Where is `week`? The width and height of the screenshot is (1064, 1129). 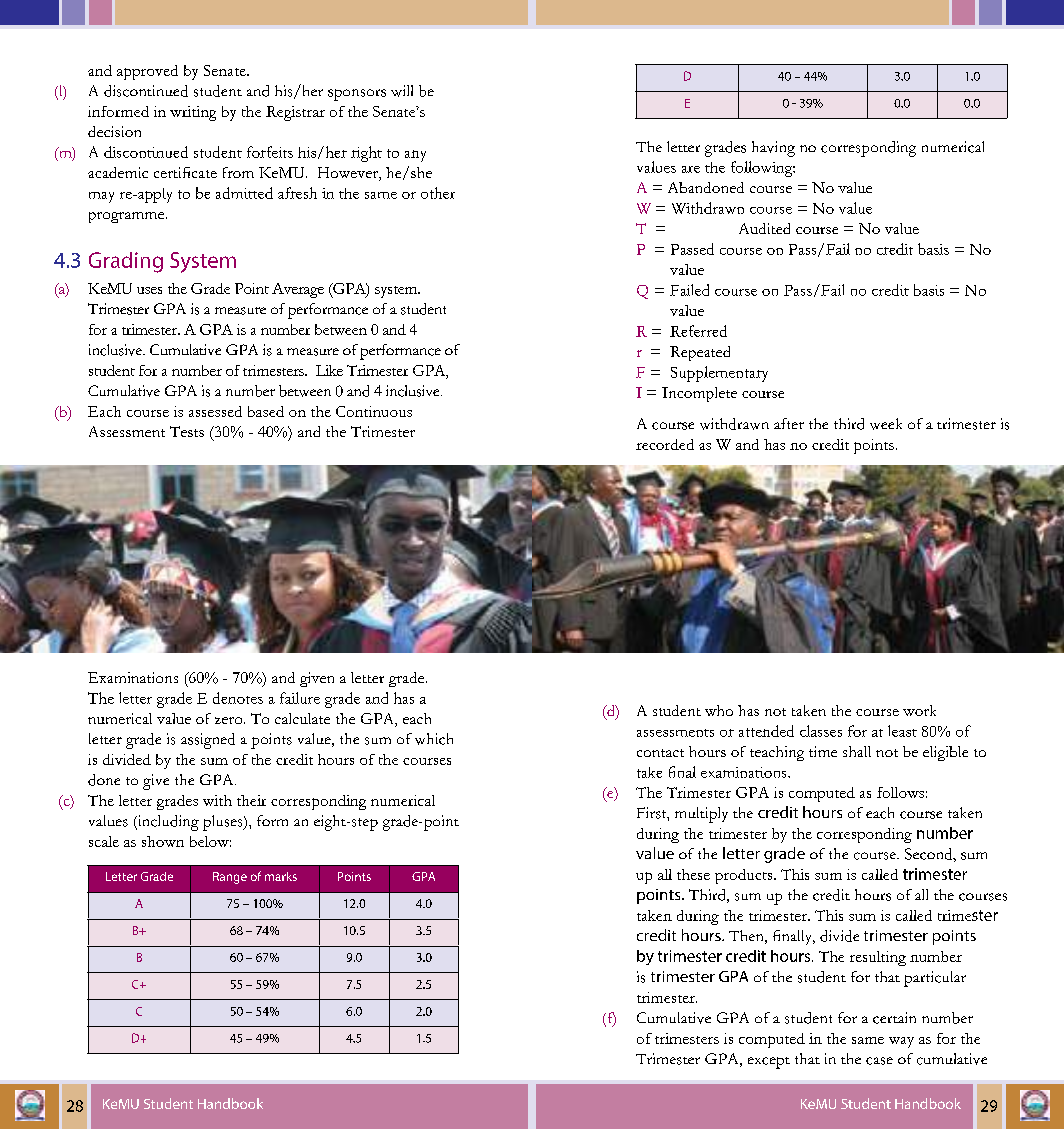 week is located at coordinates (886, 424).
